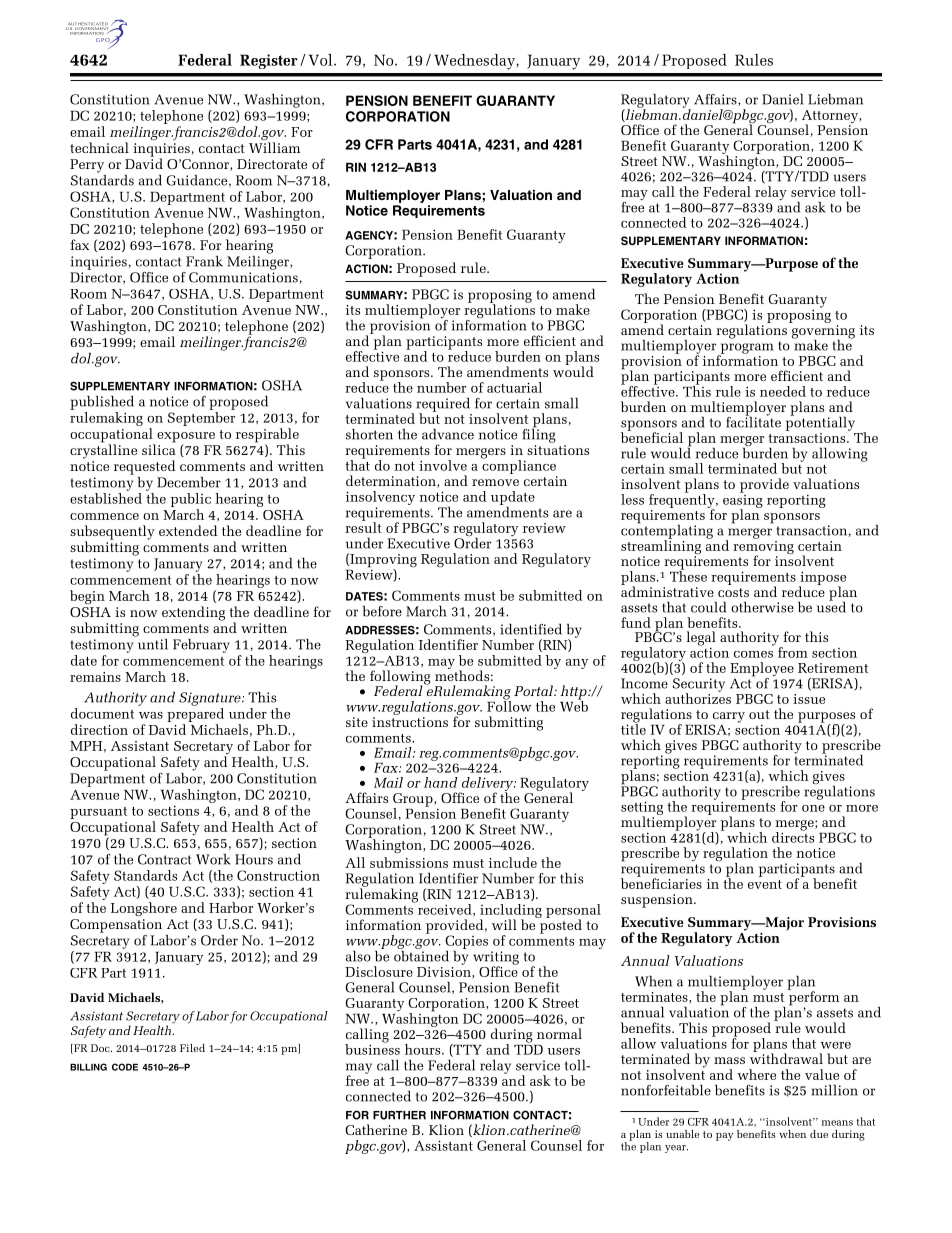 The image size is (952, 1233). Describe the element at coordinates (399, 1115) in the screenshot. I see `FURTHER` at that location.
